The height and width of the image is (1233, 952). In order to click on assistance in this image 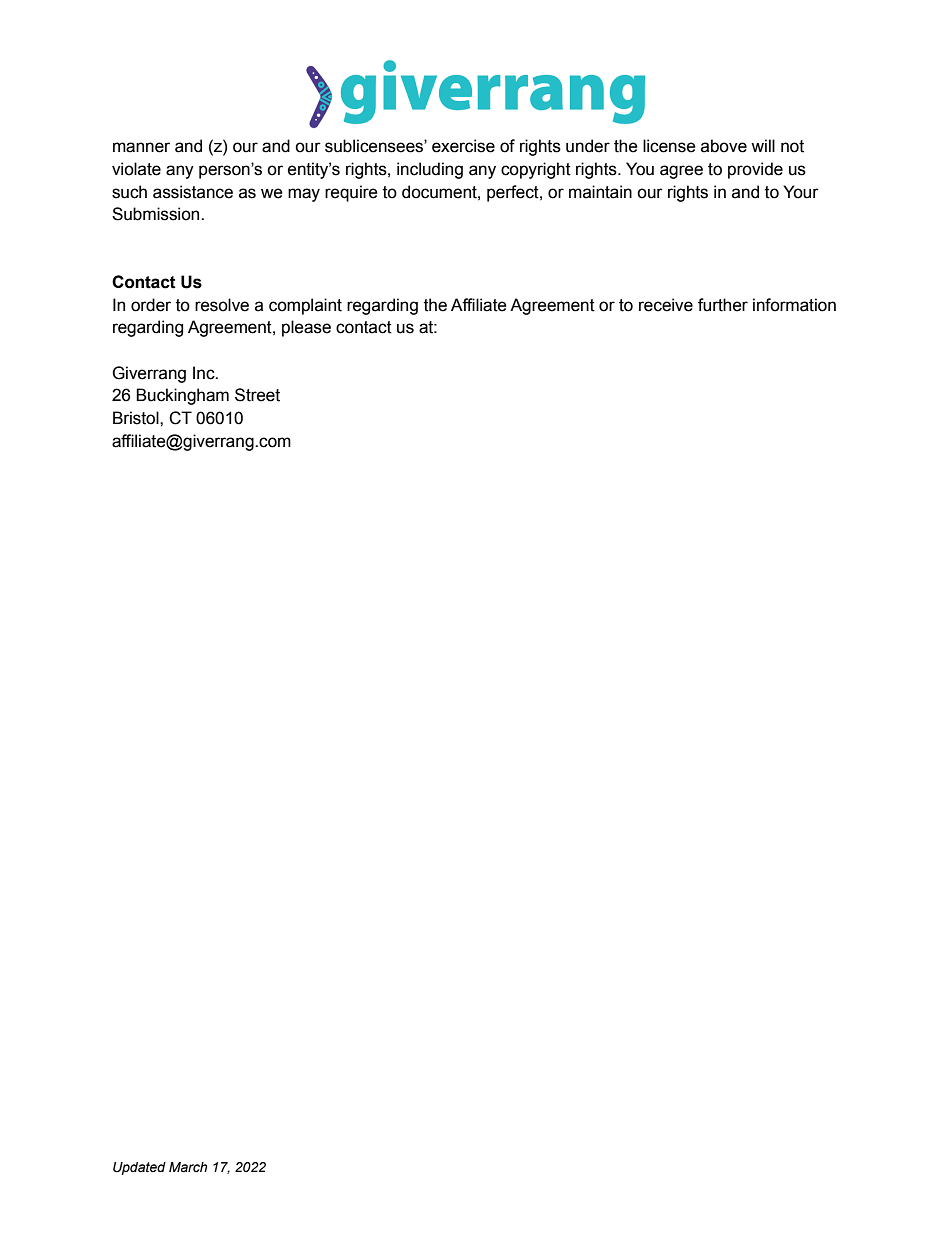, I will do `click(193, 192)`.
